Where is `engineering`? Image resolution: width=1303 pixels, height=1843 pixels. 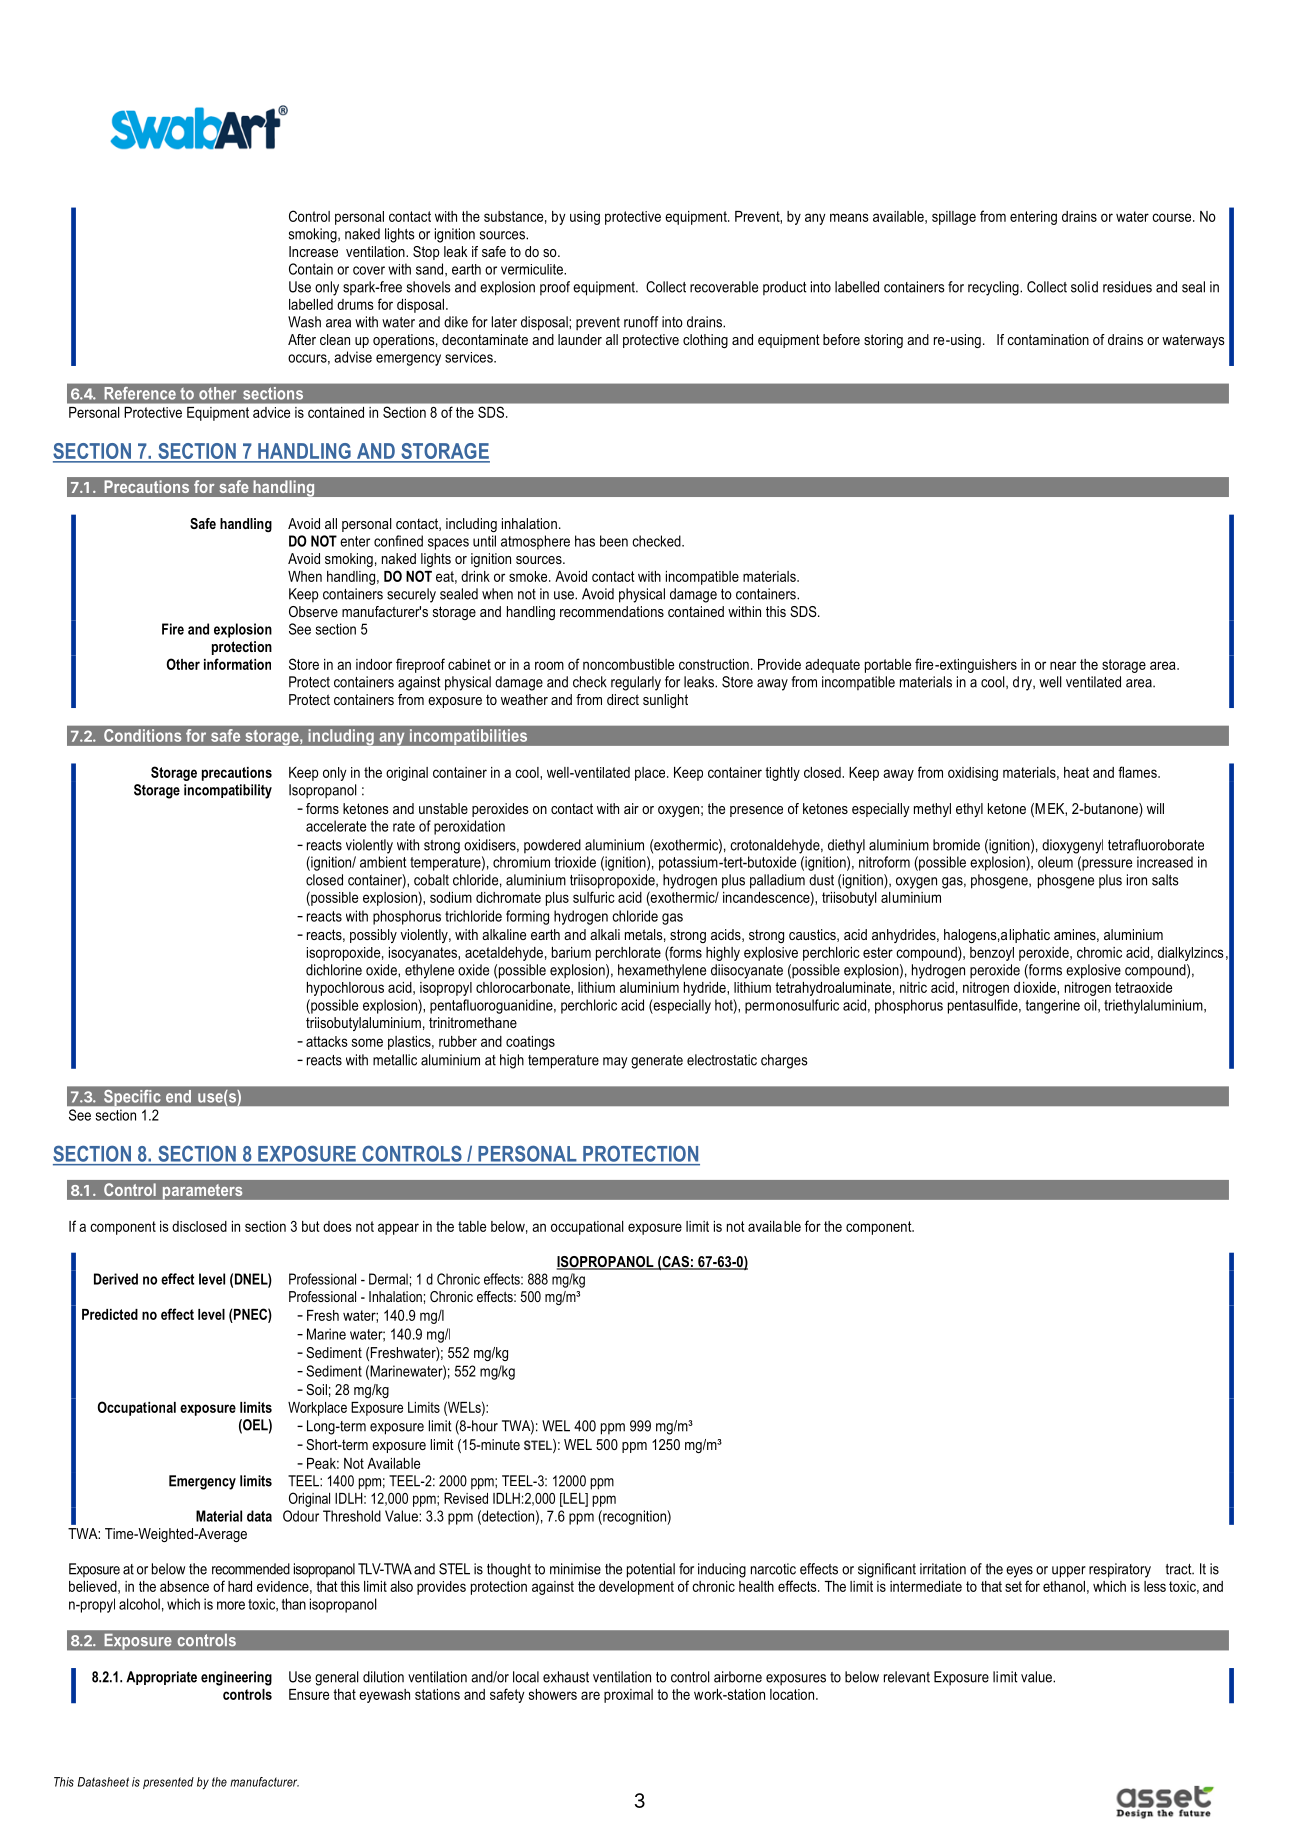
engineering is located at coordinates (236, 1678).
